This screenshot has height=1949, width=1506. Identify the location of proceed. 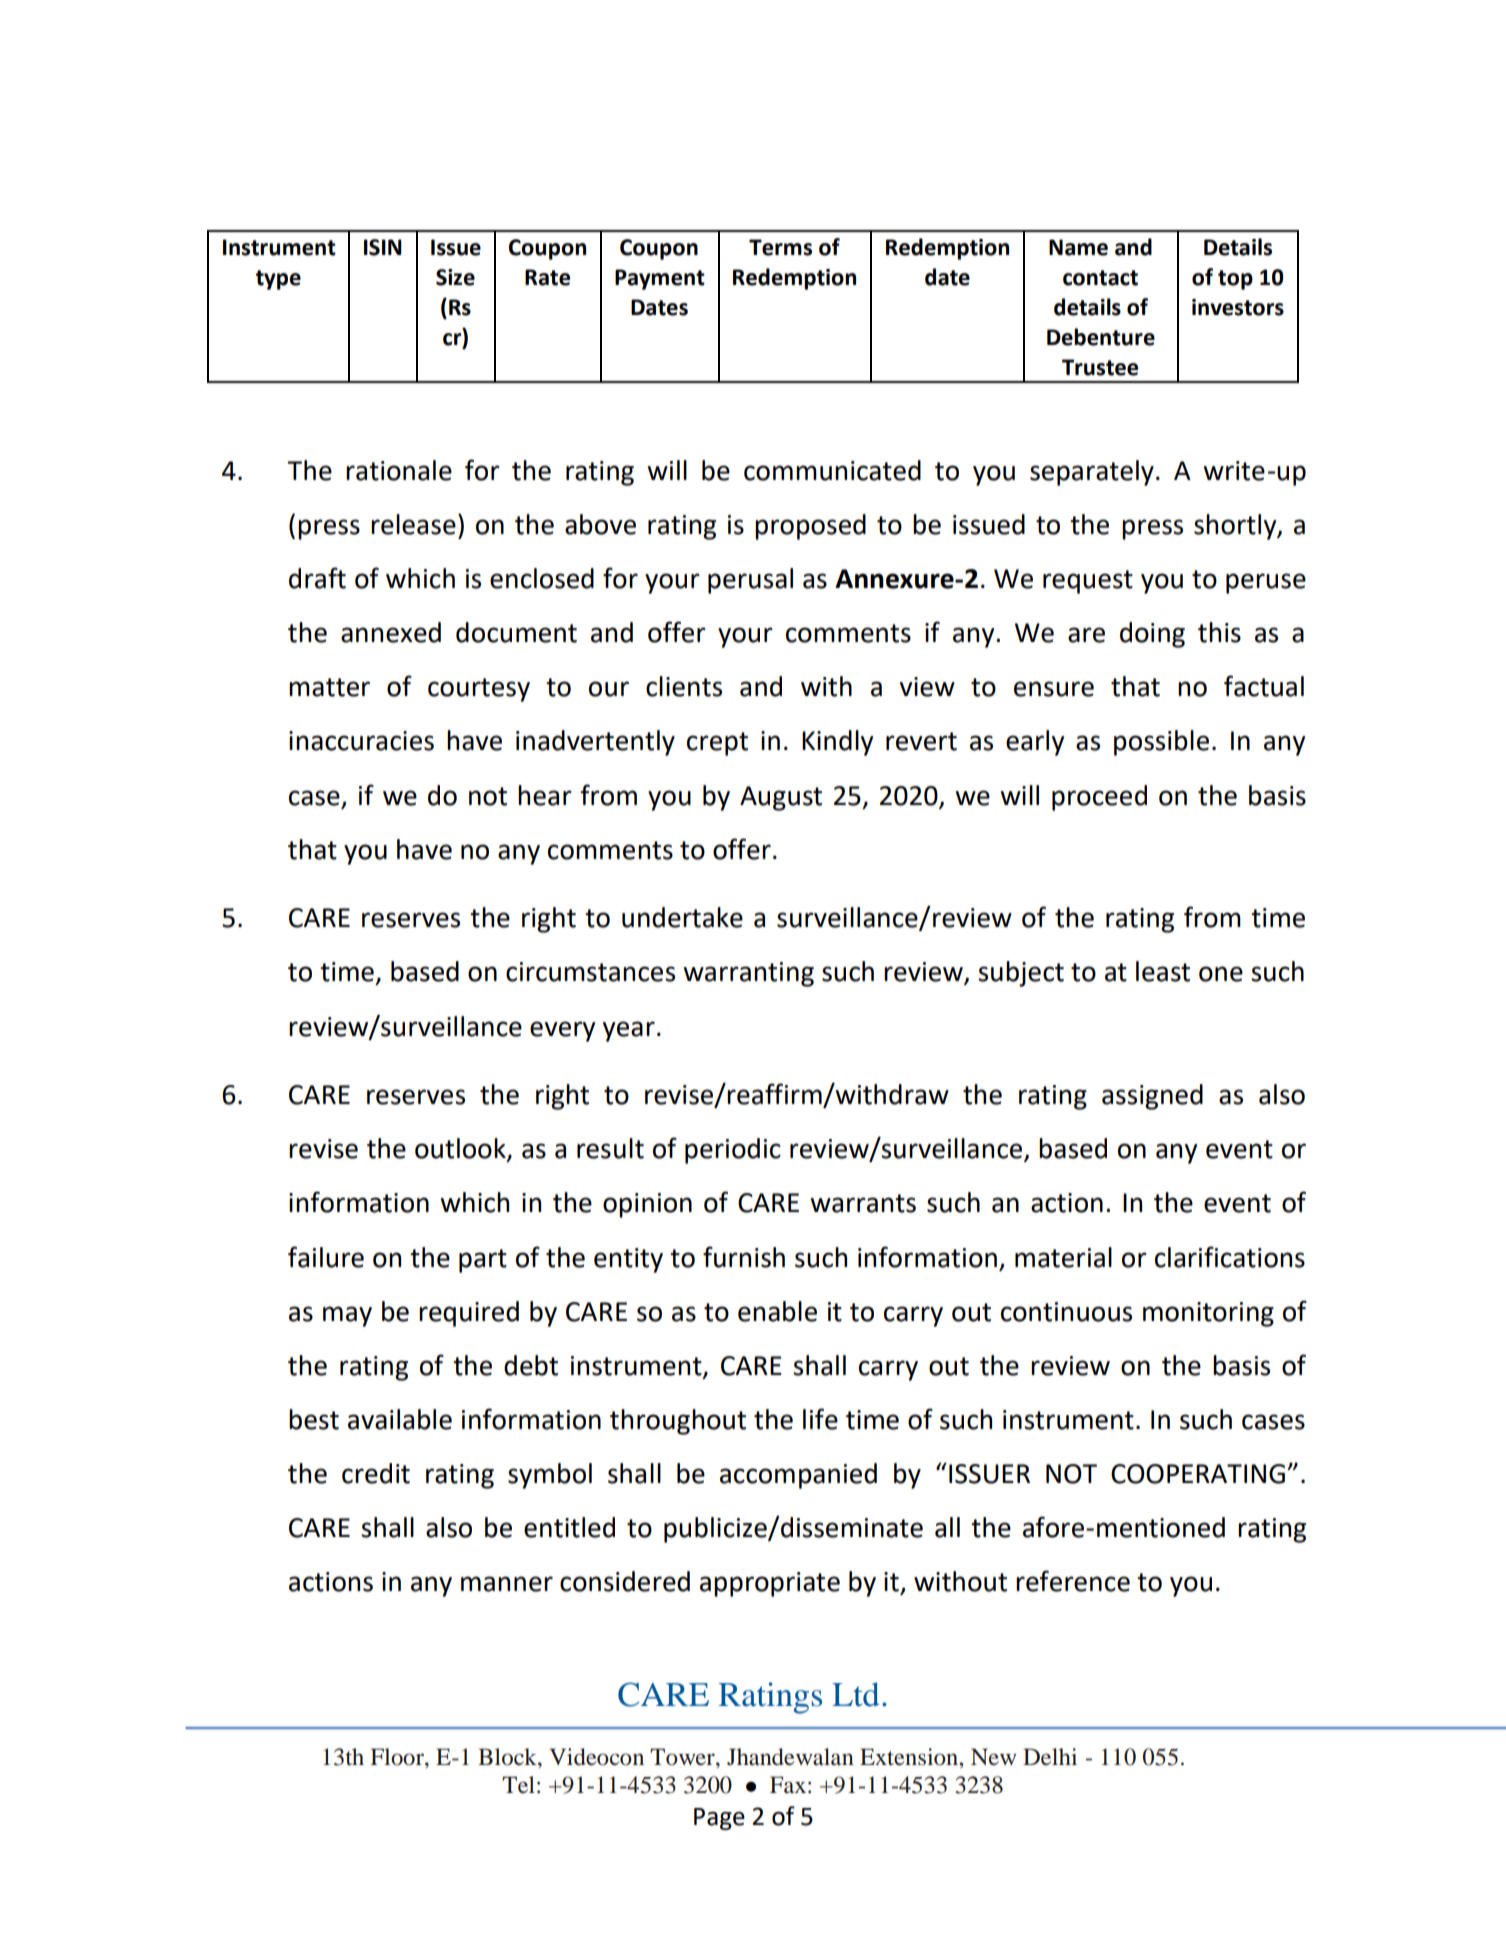
(1099, 798).
